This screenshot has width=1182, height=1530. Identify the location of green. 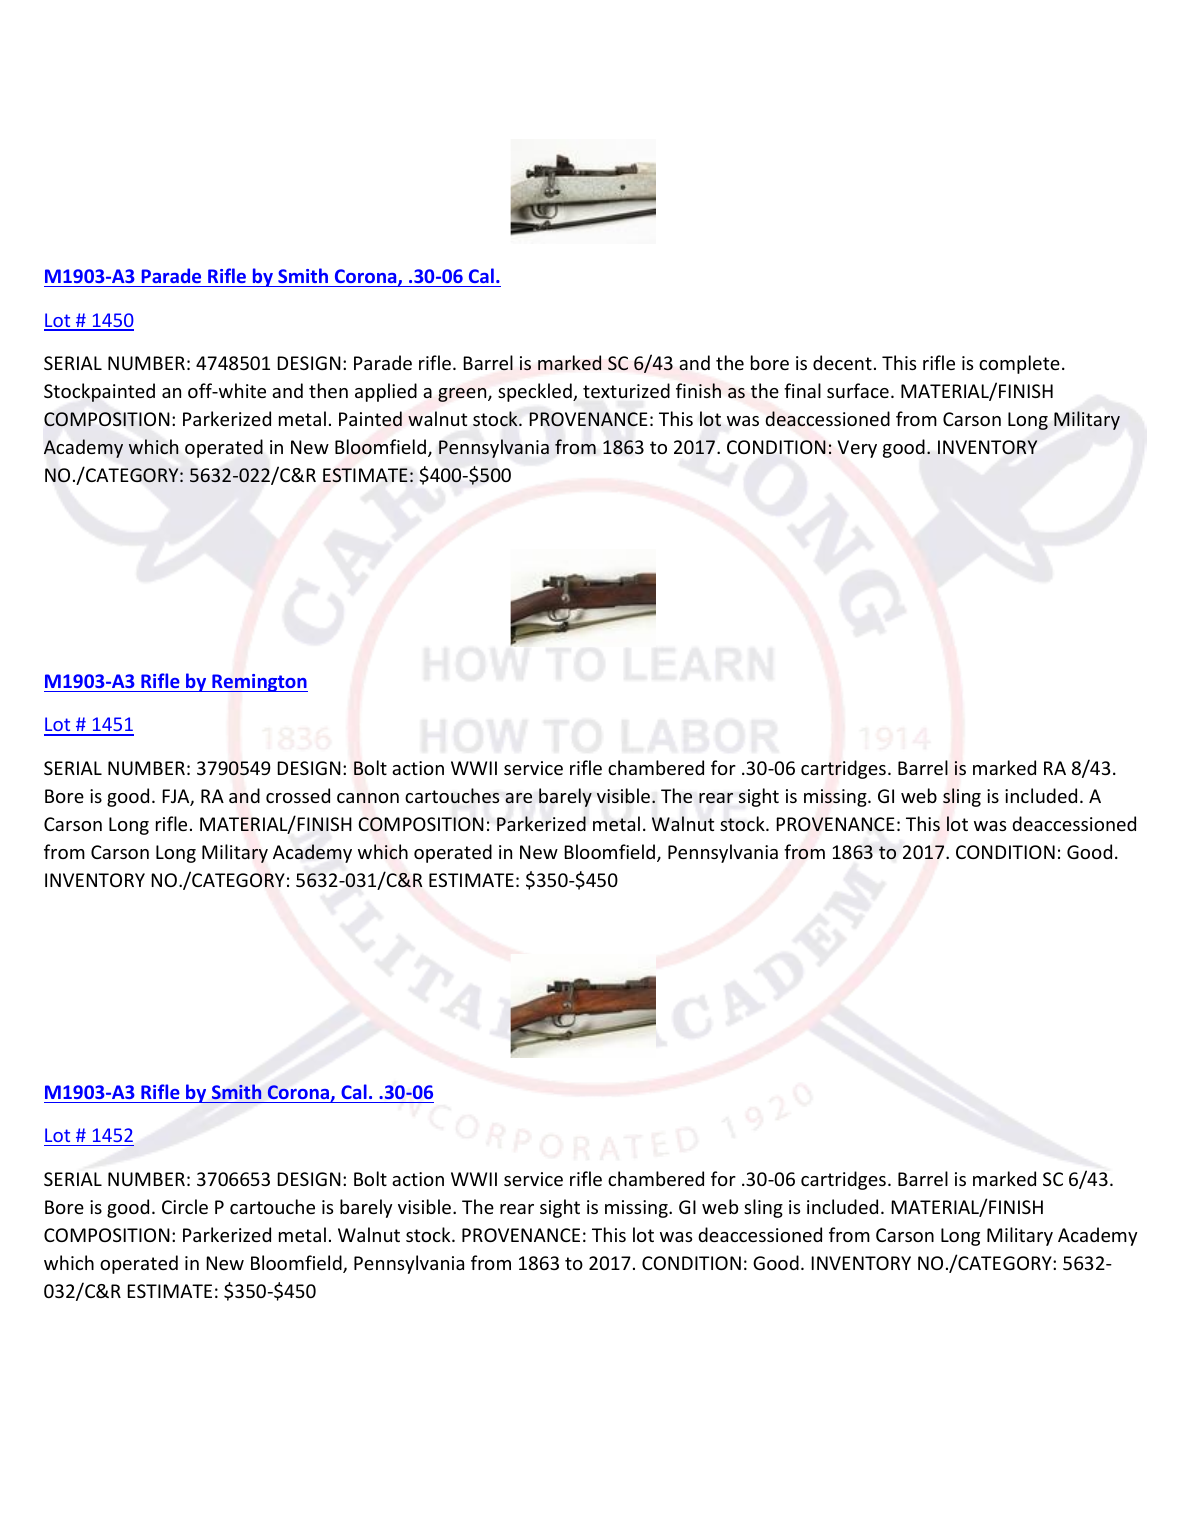
(463, 395).
